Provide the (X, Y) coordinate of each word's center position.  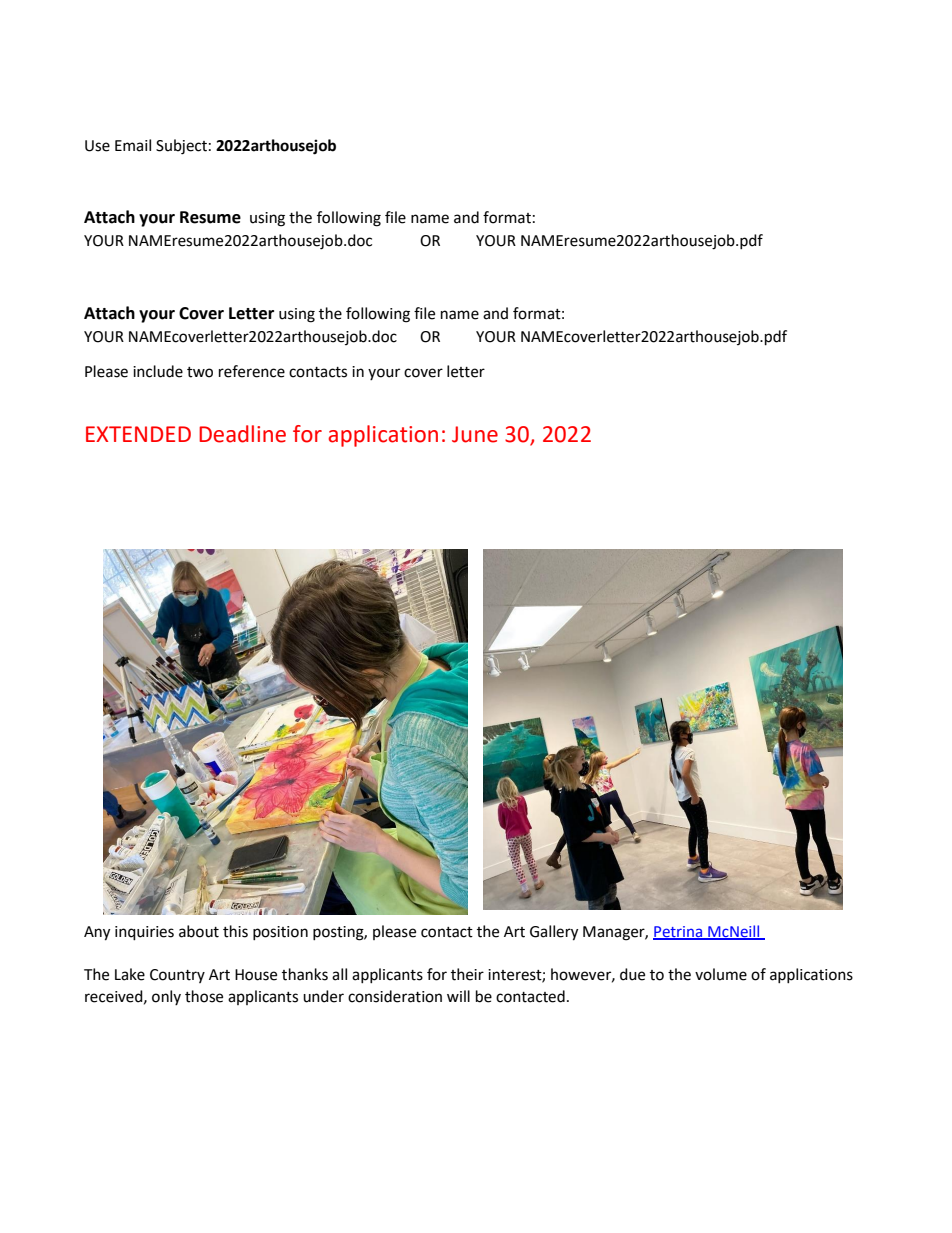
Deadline (242, 434)
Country (177, 976)
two (200, 372)
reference (252, 371)
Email (133, 145)
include (158, 371)
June (475, 434)
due (632, 974)
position (280, 933)
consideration (395, 996)
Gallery (554, 933)
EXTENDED (138, 434)
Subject (181, 147)
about (199, 931)
